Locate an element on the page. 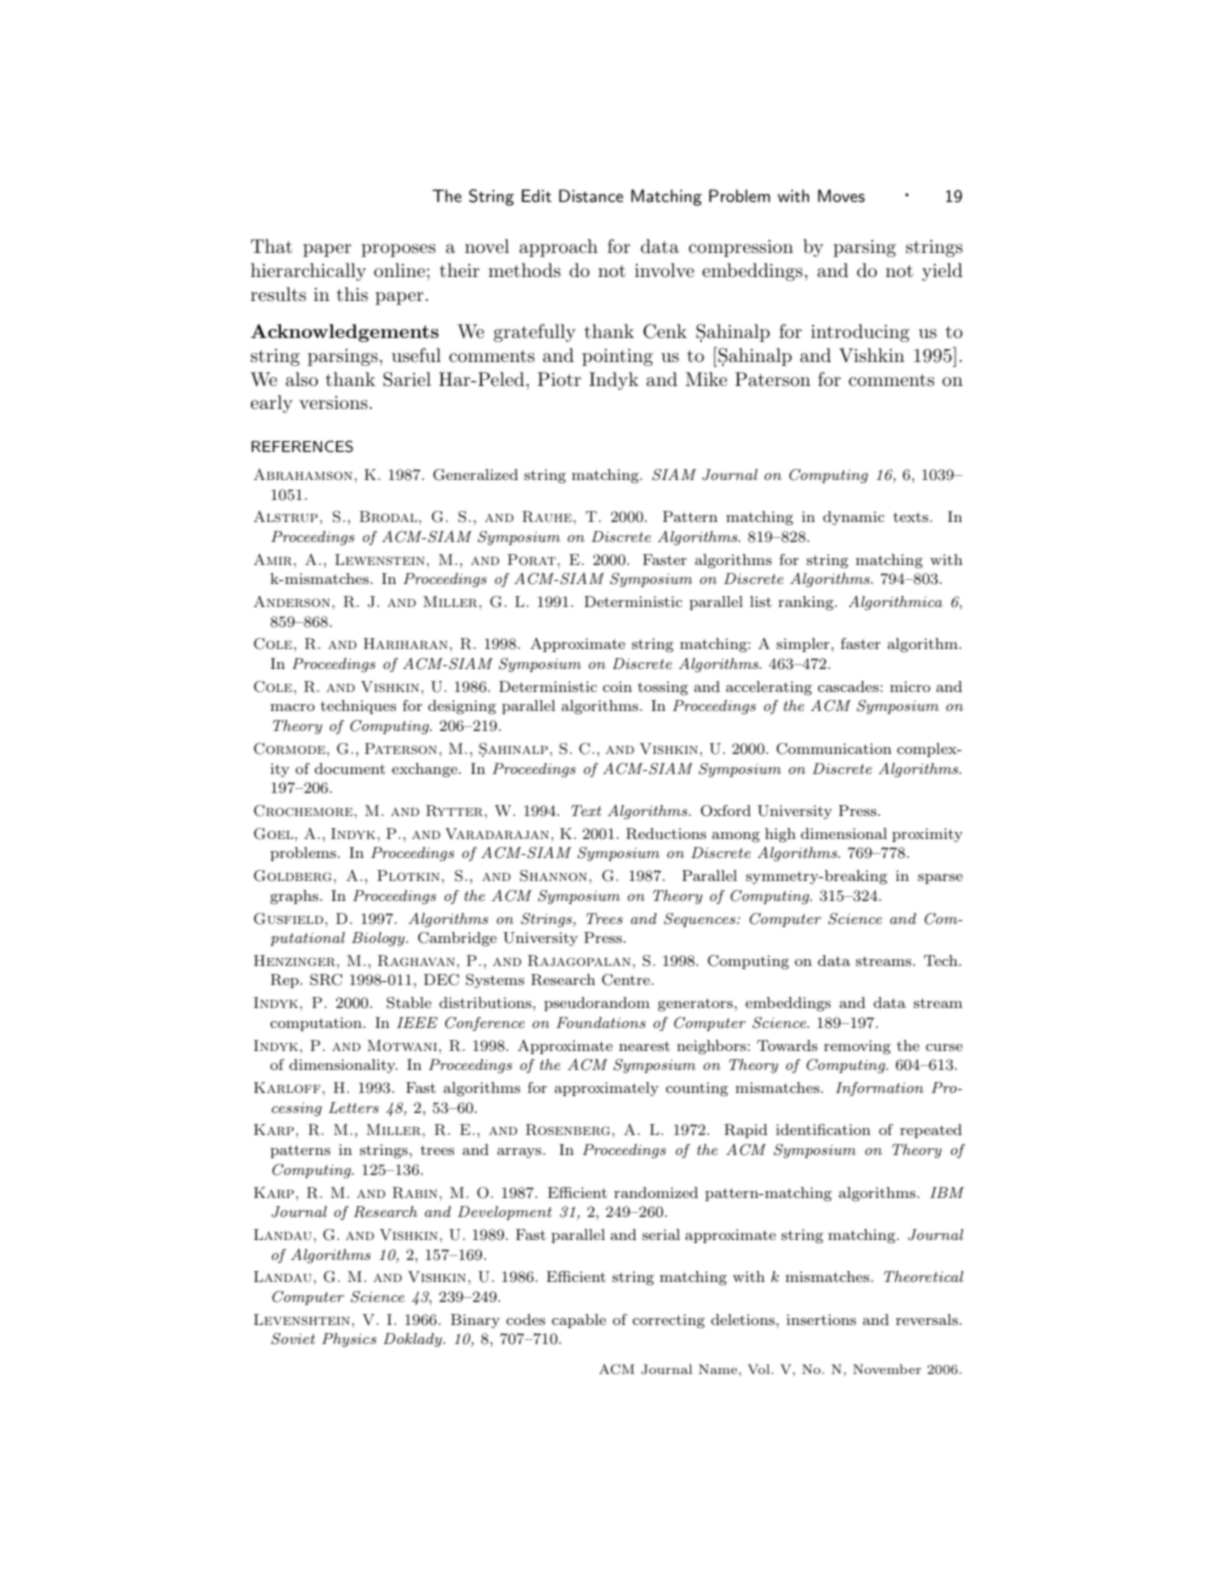 This image has width=1216, height=1573. capable is located at coordinates (579, 1321).
